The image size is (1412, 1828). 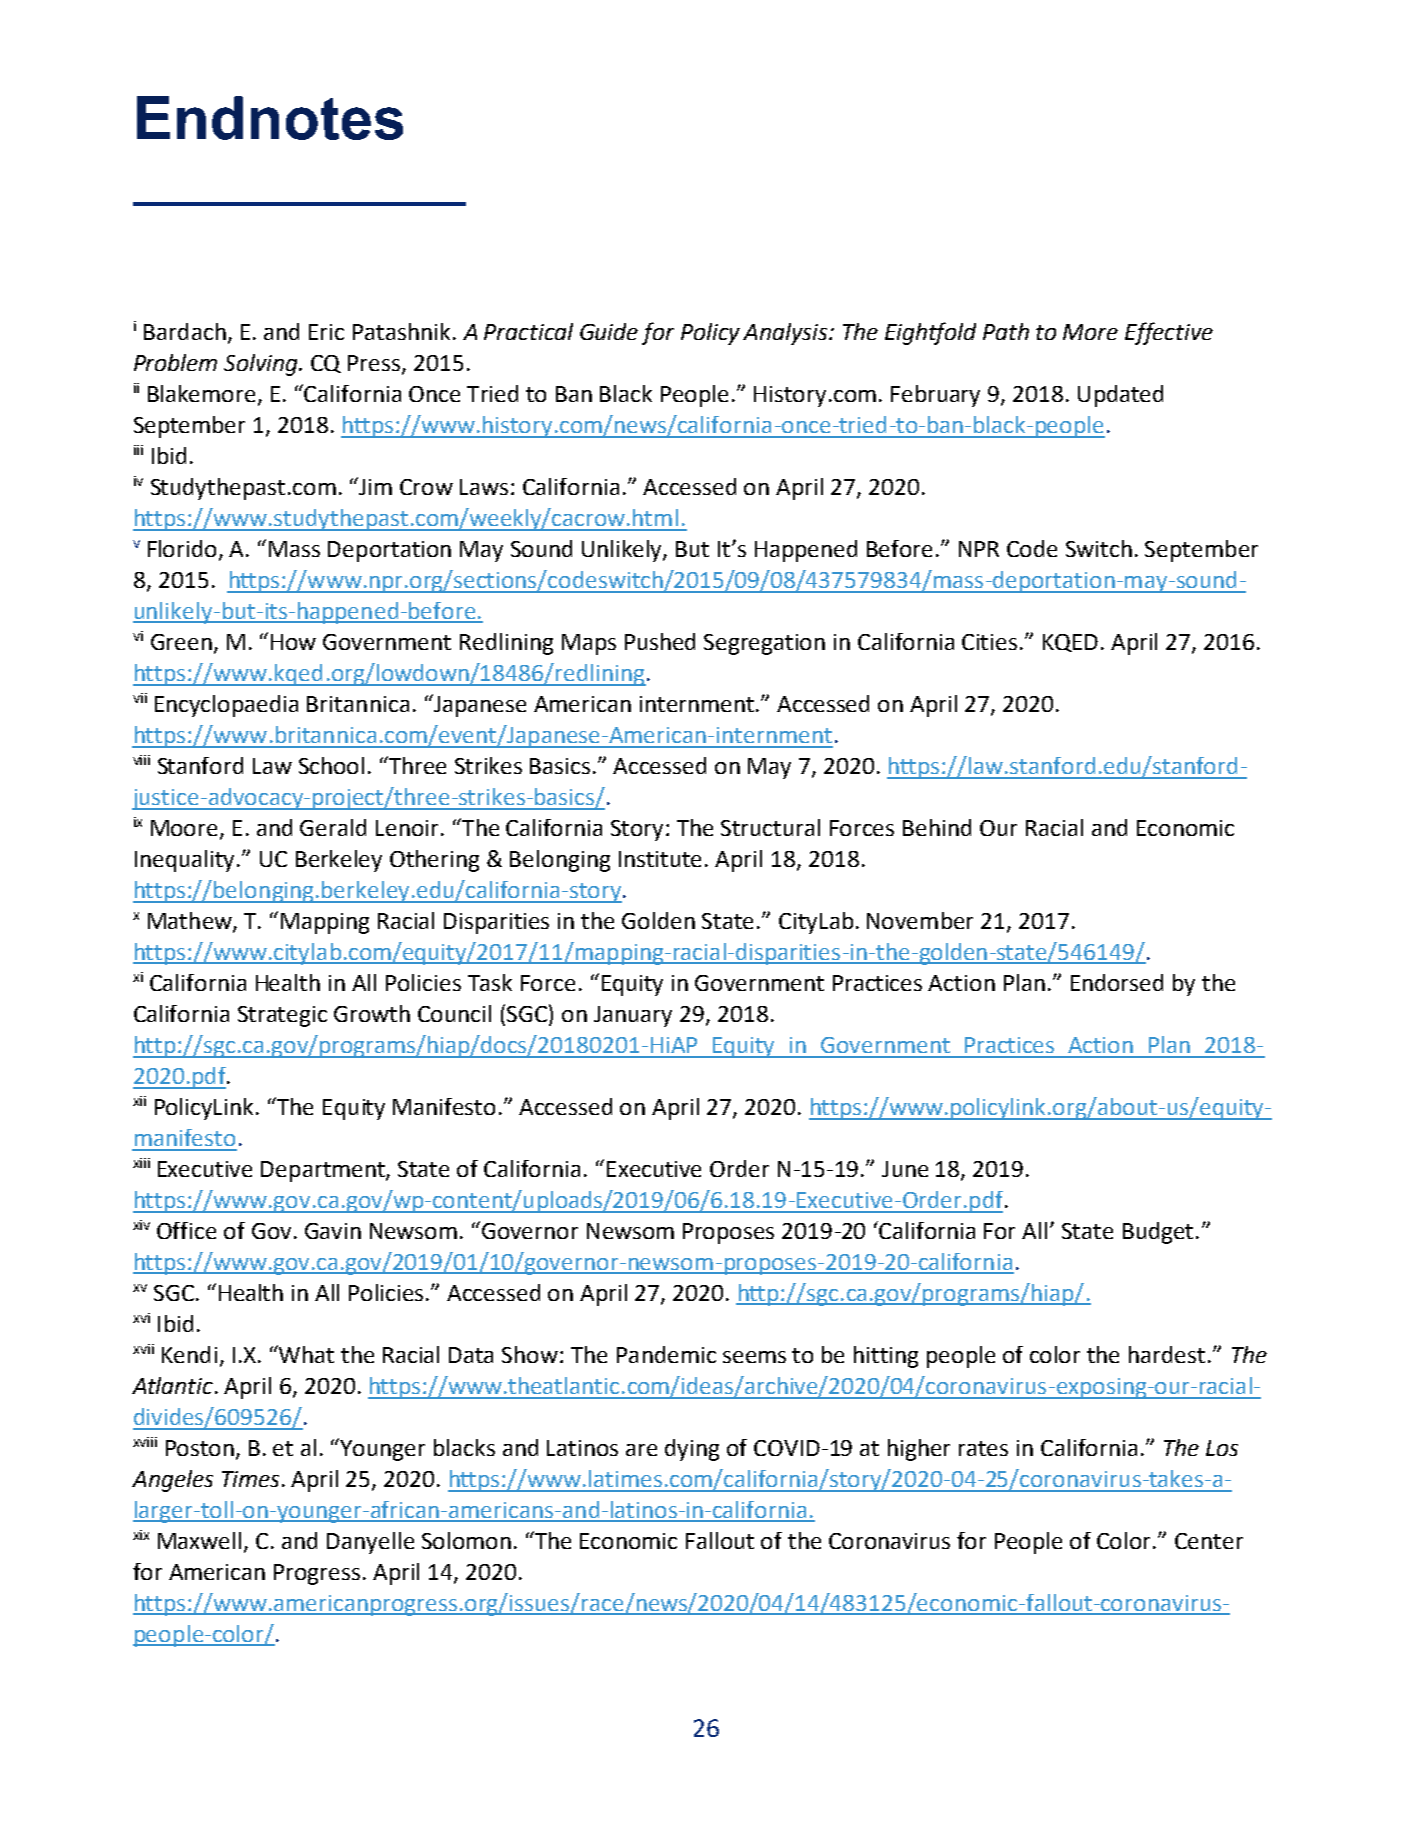 I want to click on Maxwell, so click(x=199, y=1540).
